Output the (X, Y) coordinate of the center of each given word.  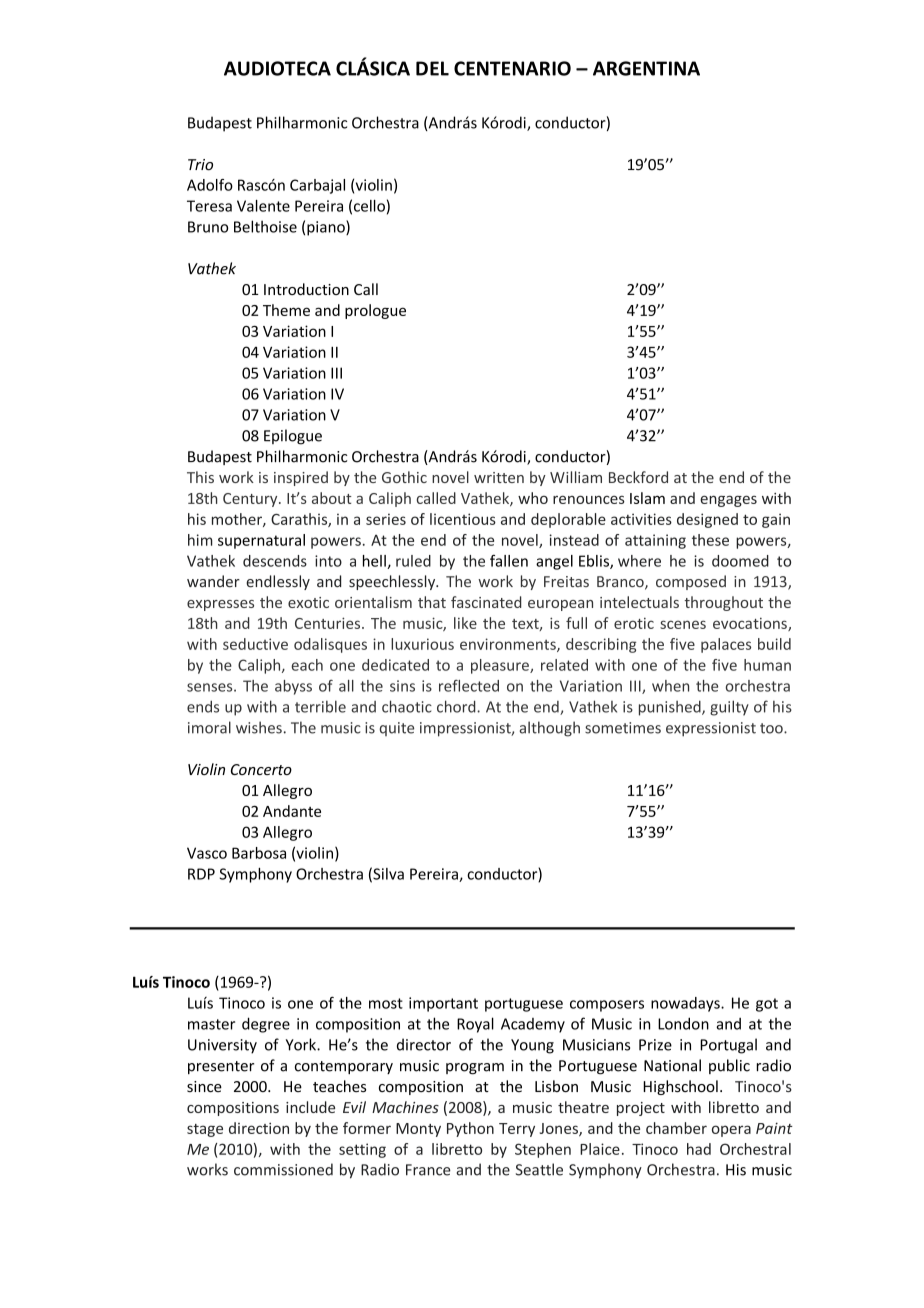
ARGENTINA (646, 68)
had (699, 1149)
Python (470, 1129)
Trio (200, 165)
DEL (432, 68)
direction (259, 1128)
